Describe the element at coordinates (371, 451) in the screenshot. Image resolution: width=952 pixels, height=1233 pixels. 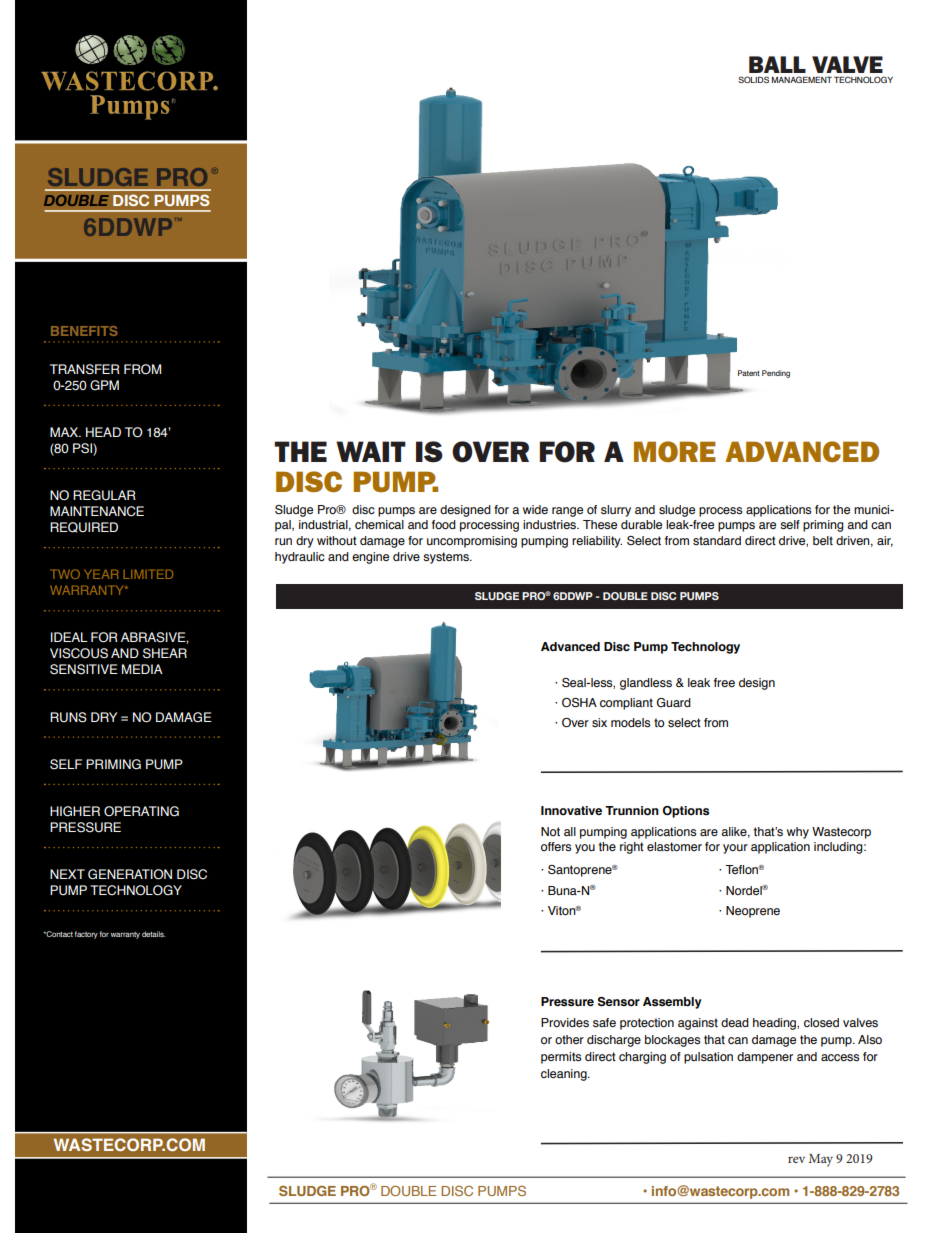
I see `WAIT` at that location.
